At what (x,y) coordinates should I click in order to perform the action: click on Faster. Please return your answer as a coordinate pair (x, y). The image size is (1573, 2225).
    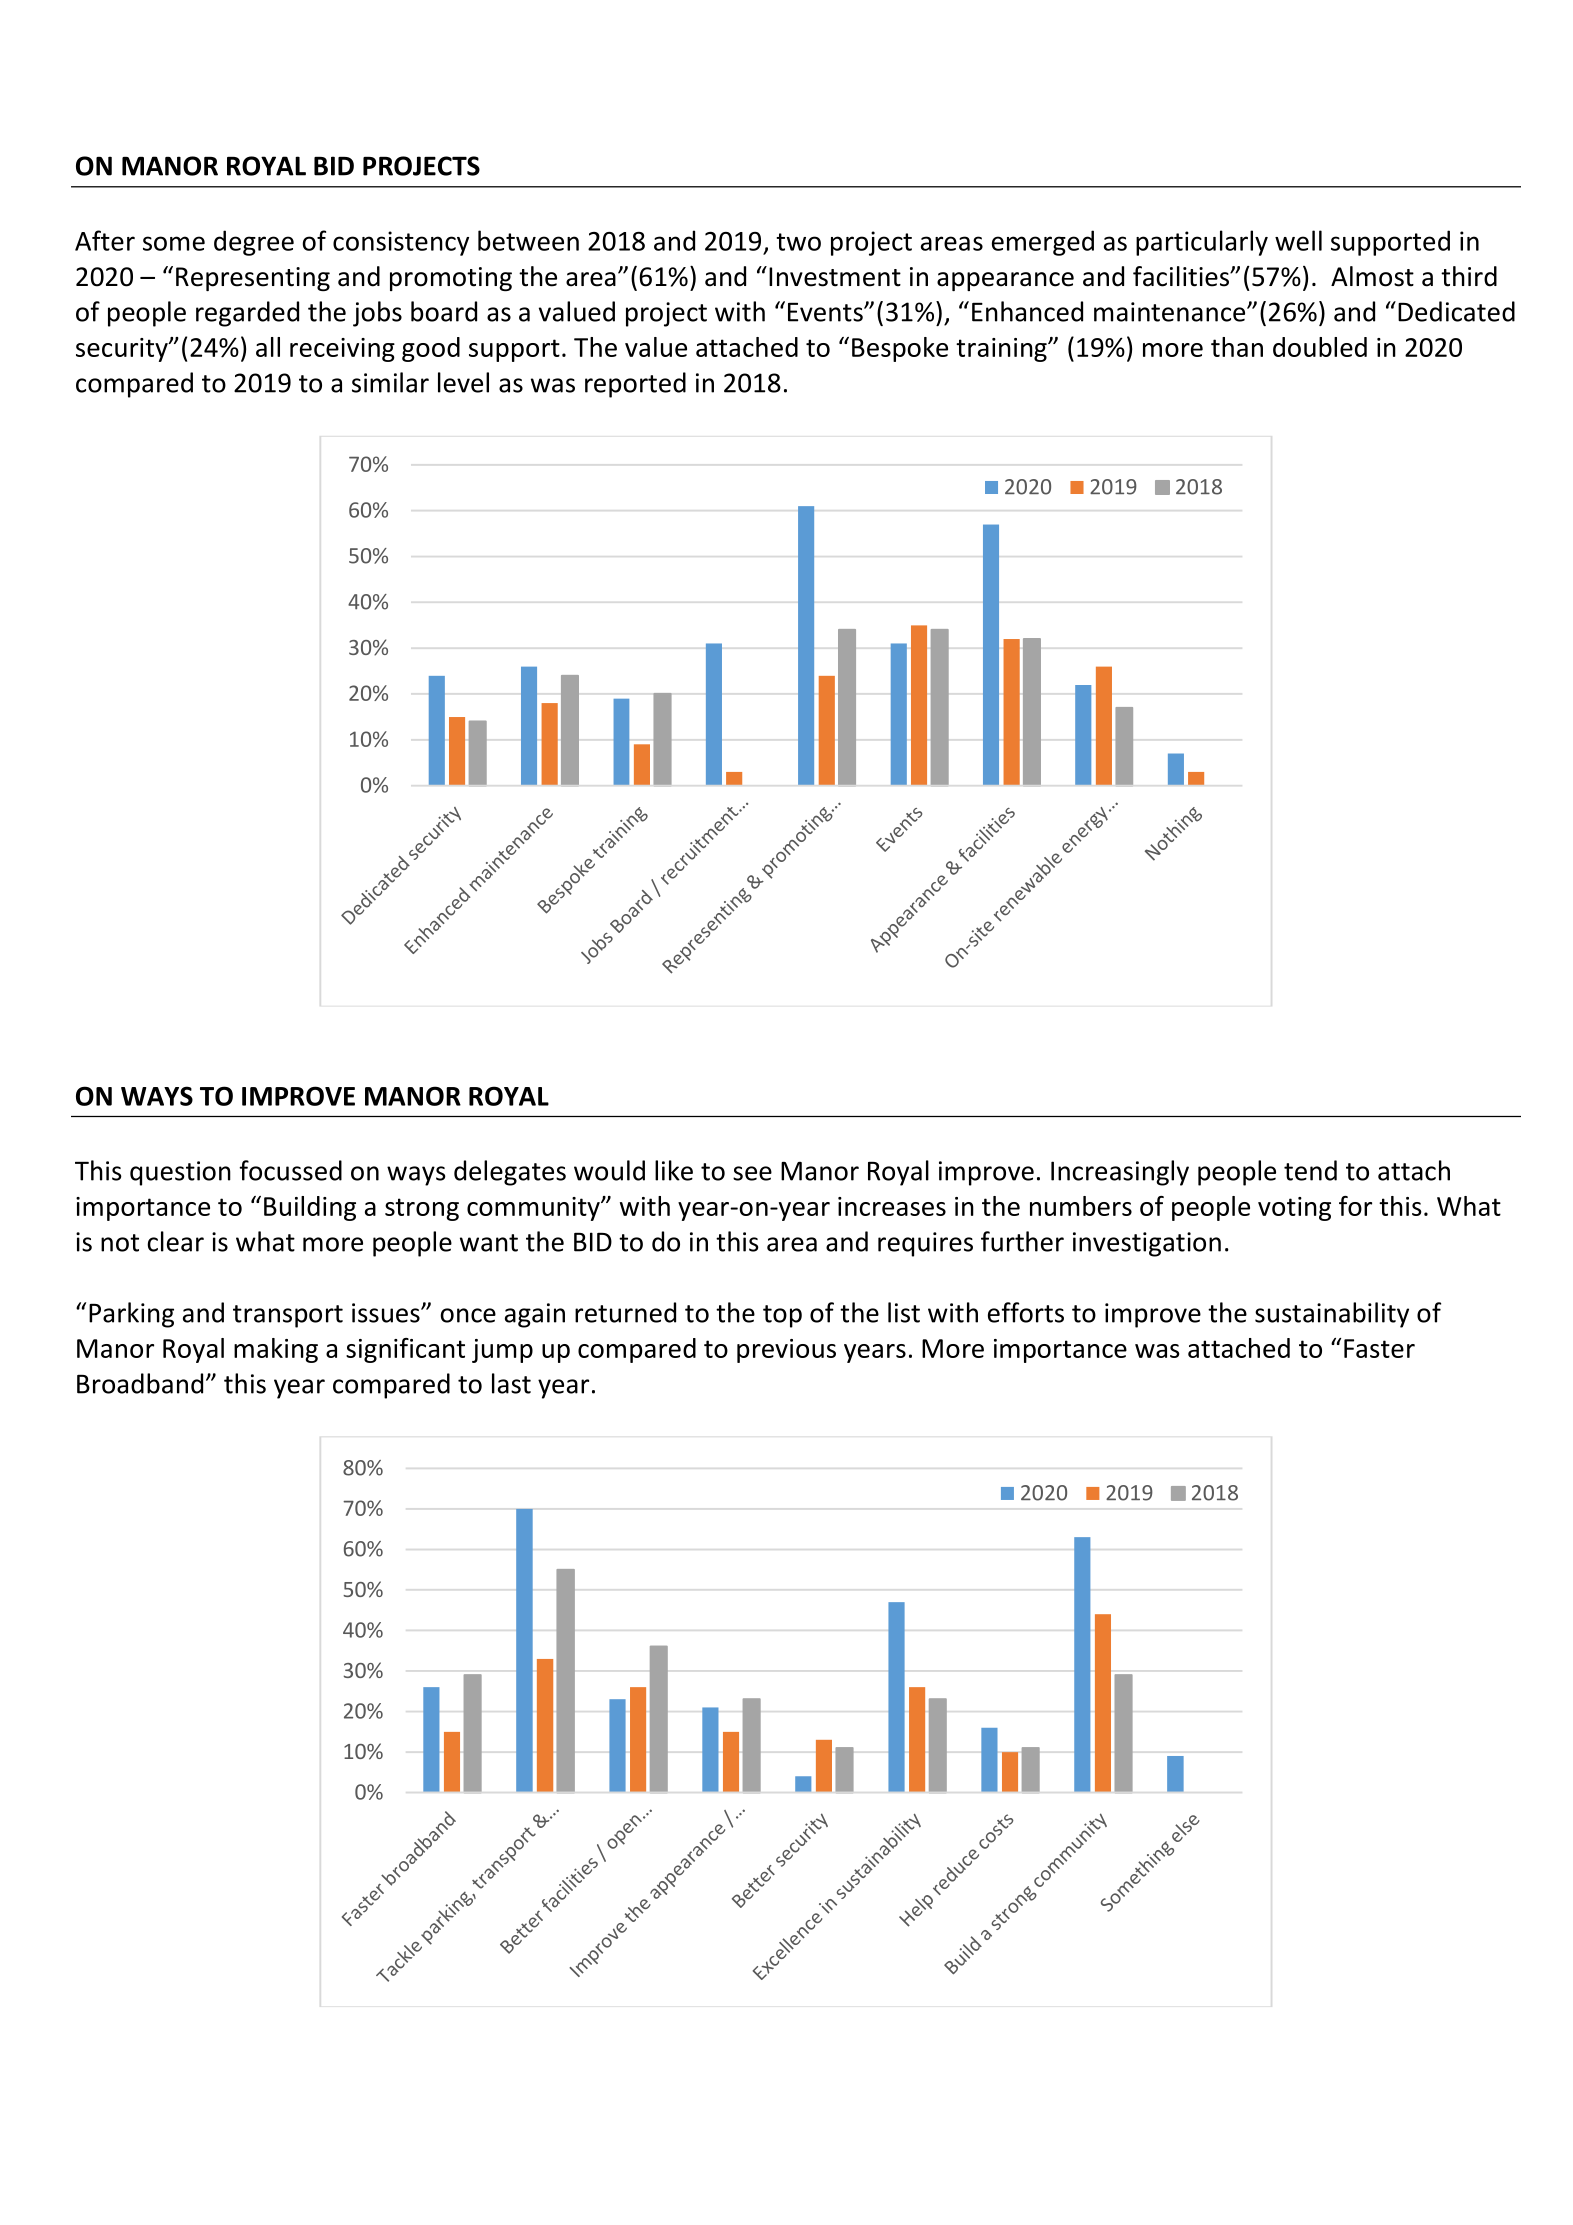
    Looking at the image, I should click on (1379, 1348).
